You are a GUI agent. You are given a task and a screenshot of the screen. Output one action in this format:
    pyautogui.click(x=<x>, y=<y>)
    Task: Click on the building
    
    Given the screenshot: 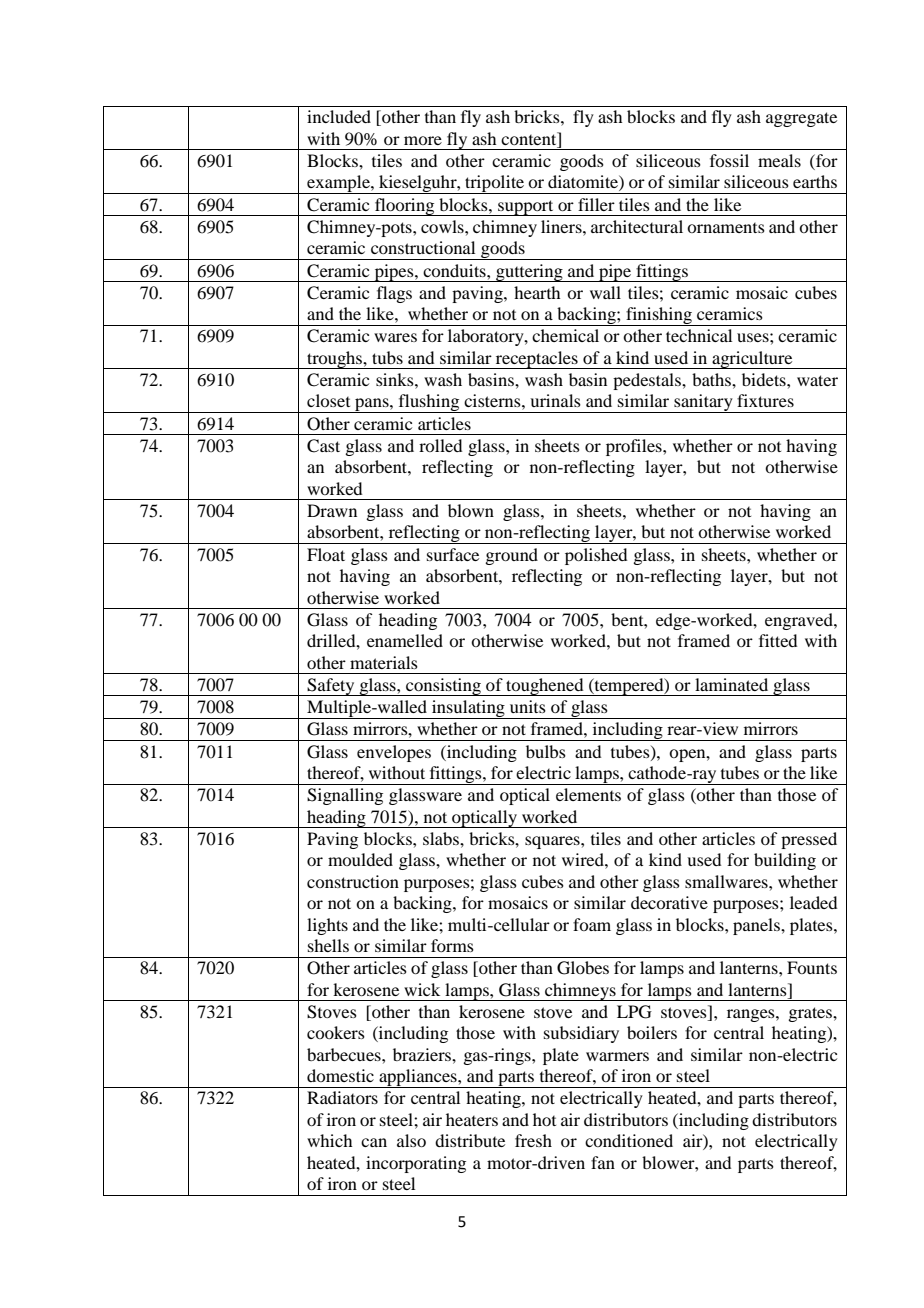 What is the action you would take?
    pyautogui.click(x=785, y=861)
